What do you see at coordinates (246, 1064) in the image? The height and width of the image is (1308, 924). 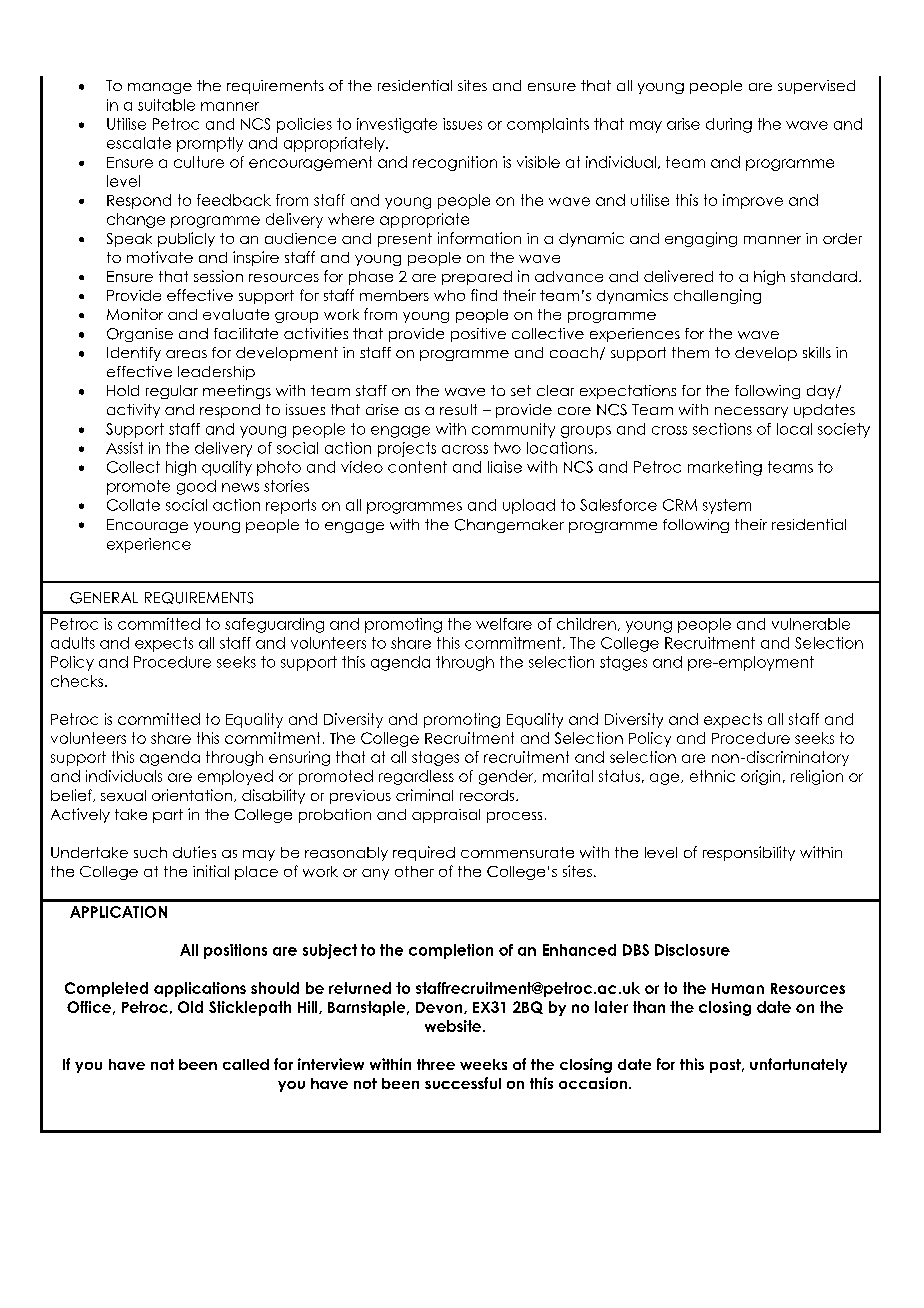 I see `called` at bounding box center [246, 1064].
